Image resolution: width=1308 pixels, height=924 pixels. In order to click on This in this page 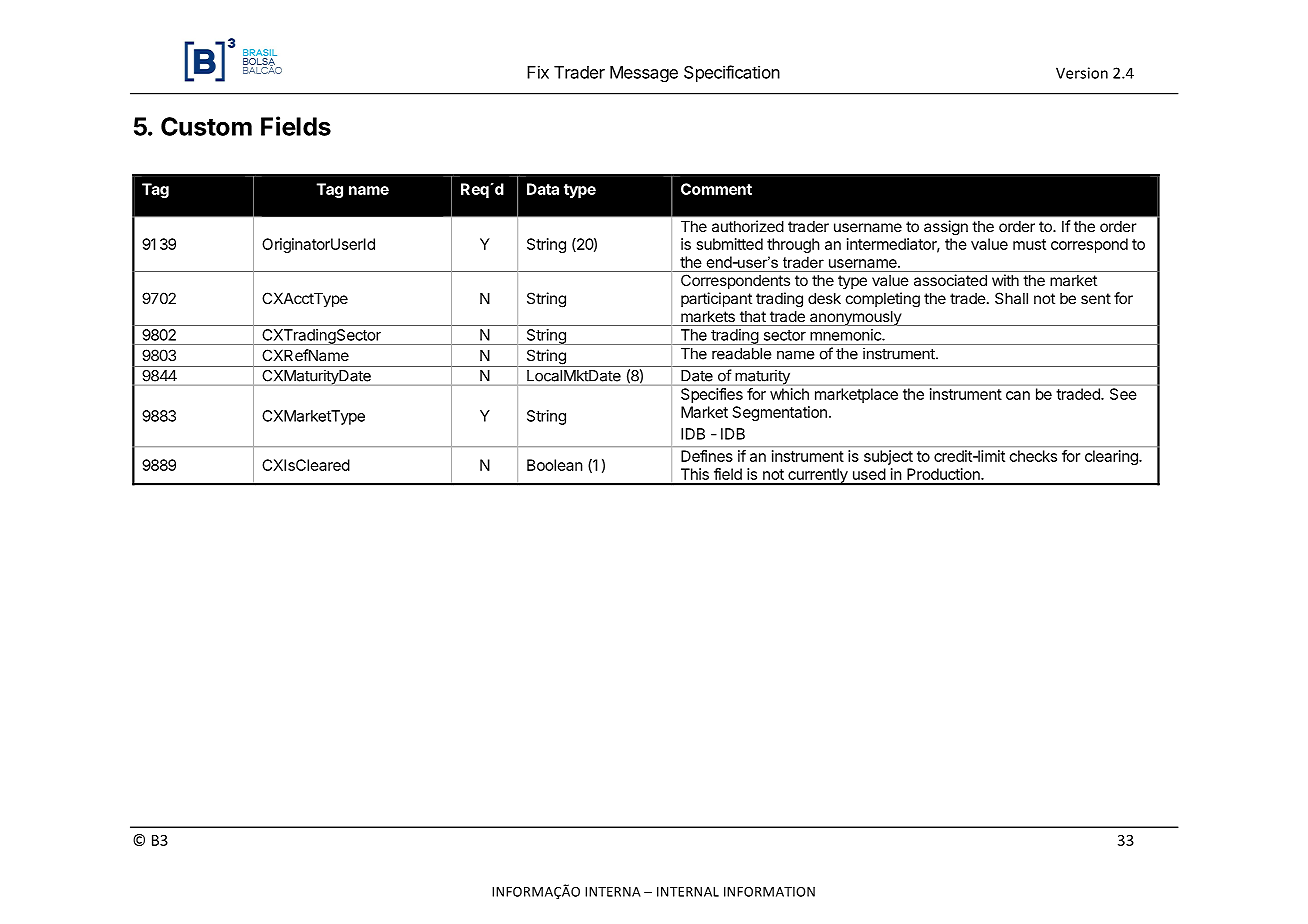, I will do `click(695, 474)`.
